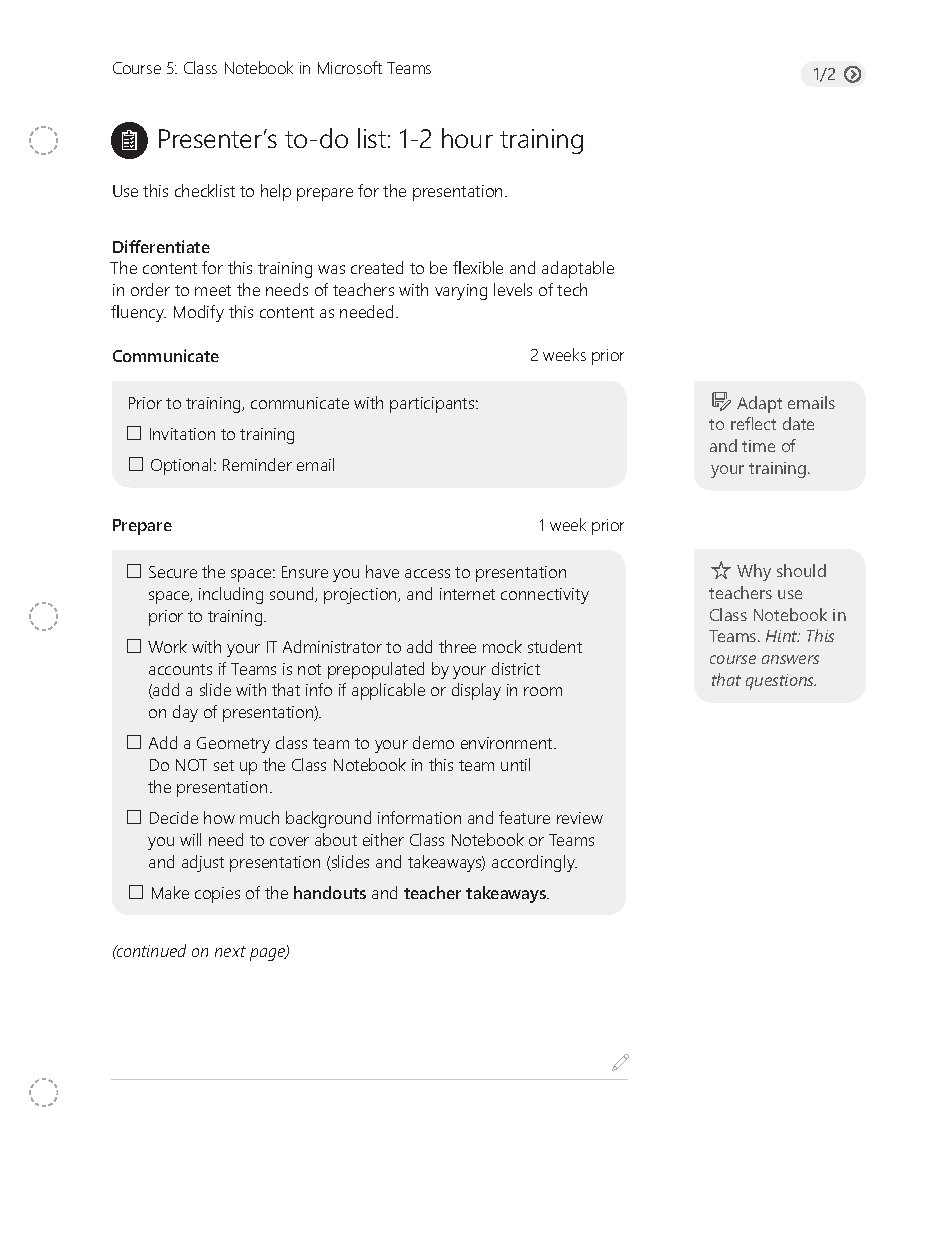  I want to click on Why, so click(754, 572).
